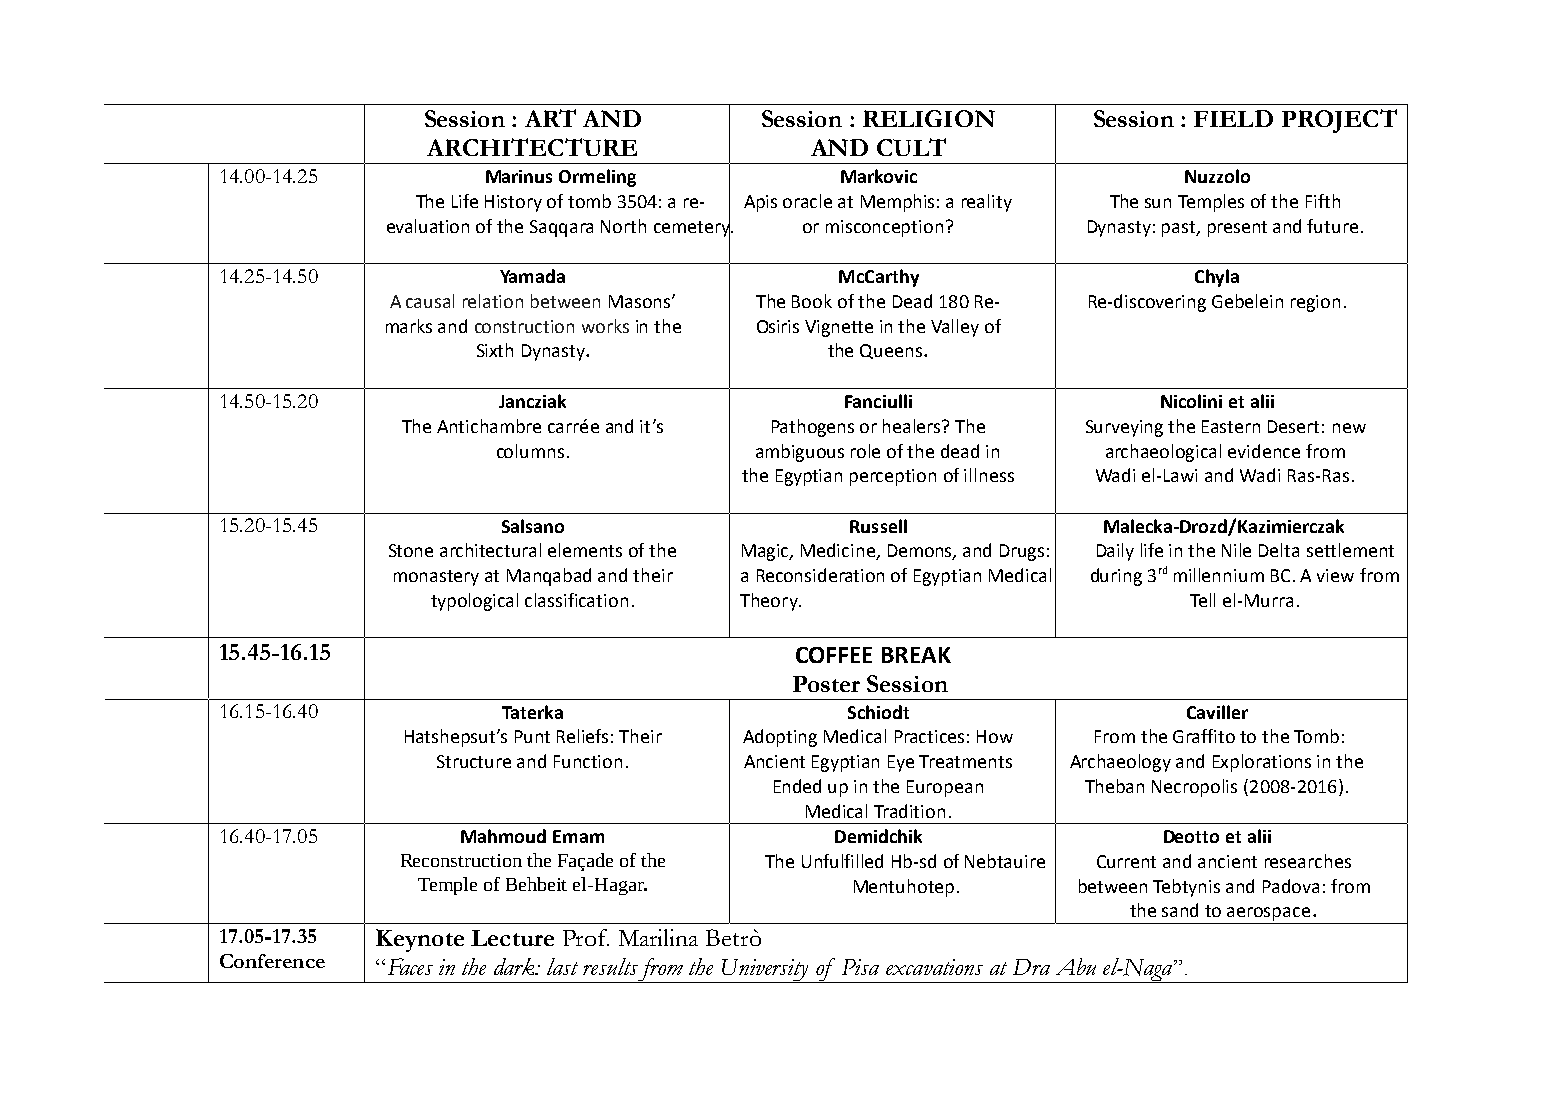  What do you see at coordinates (1231, 426) in the screenshot?
I see `Eastern` at bounding box center [1231, 426].
